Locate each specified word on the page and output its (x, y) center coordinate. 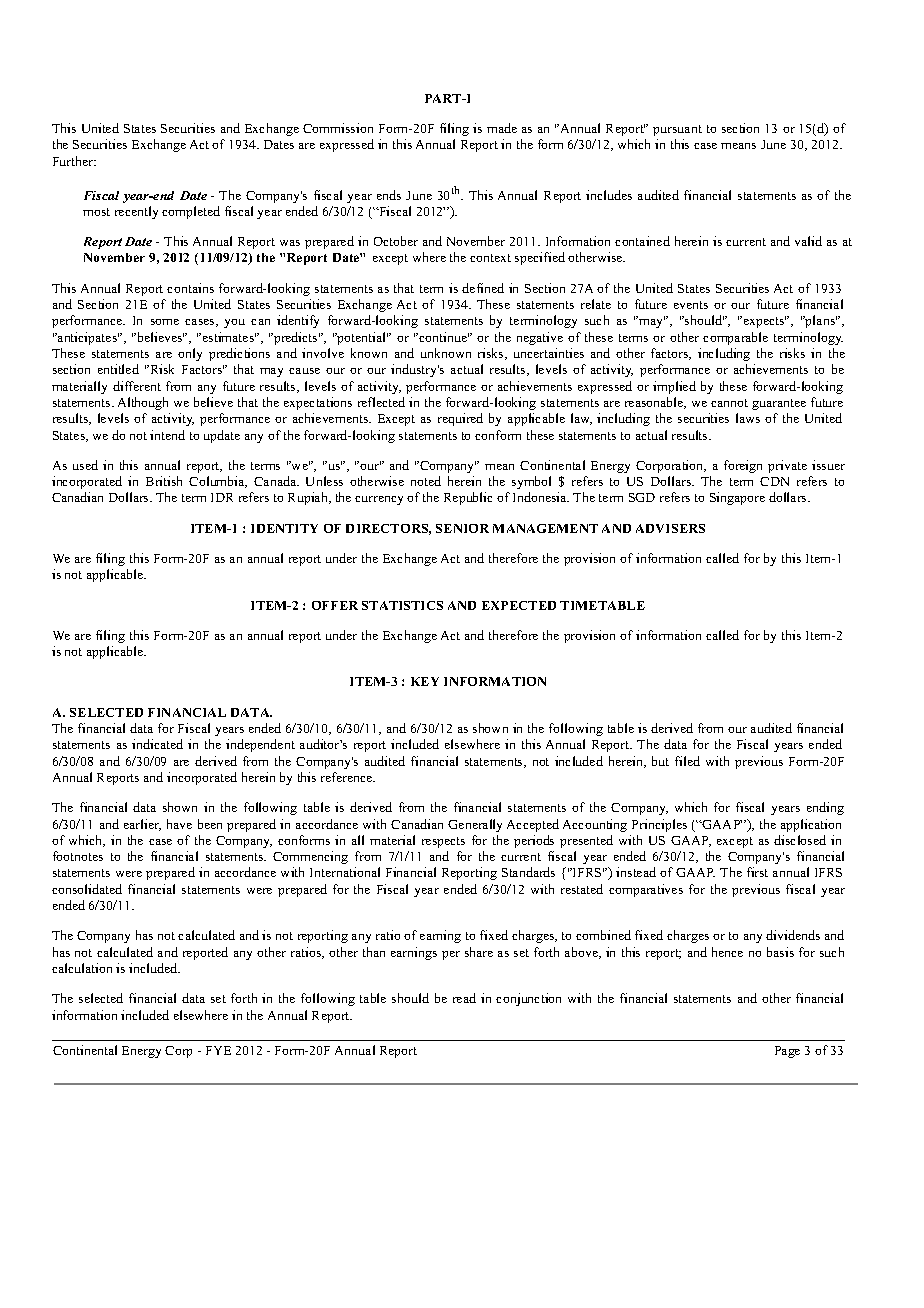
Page (787, 1052)
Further (74, 161)
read (464, 998)
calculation (82, 968)
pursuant (677, 130)
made (502, 128)
